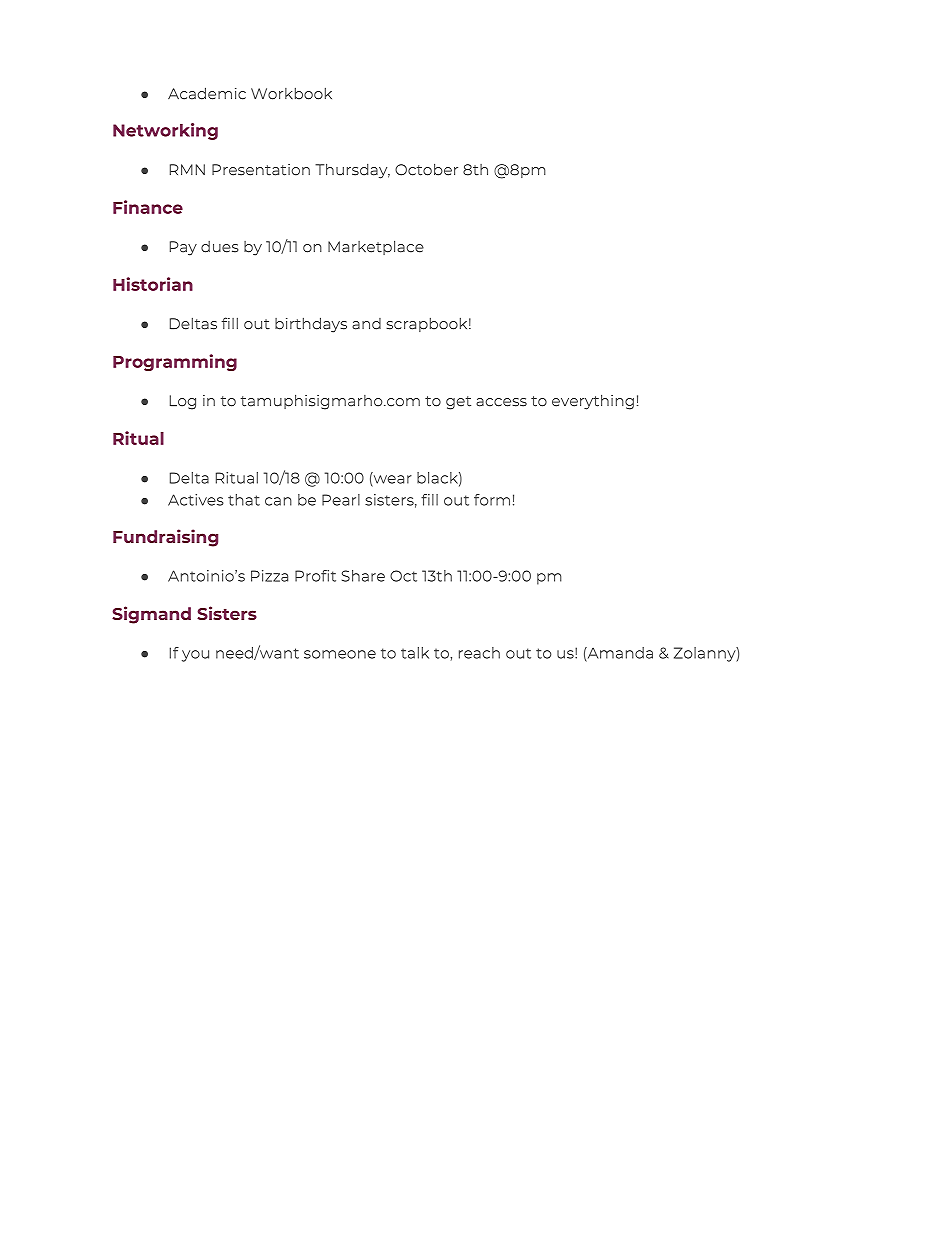 This page has width=952, height=1233. I want to click on access, so click(501, 402).
